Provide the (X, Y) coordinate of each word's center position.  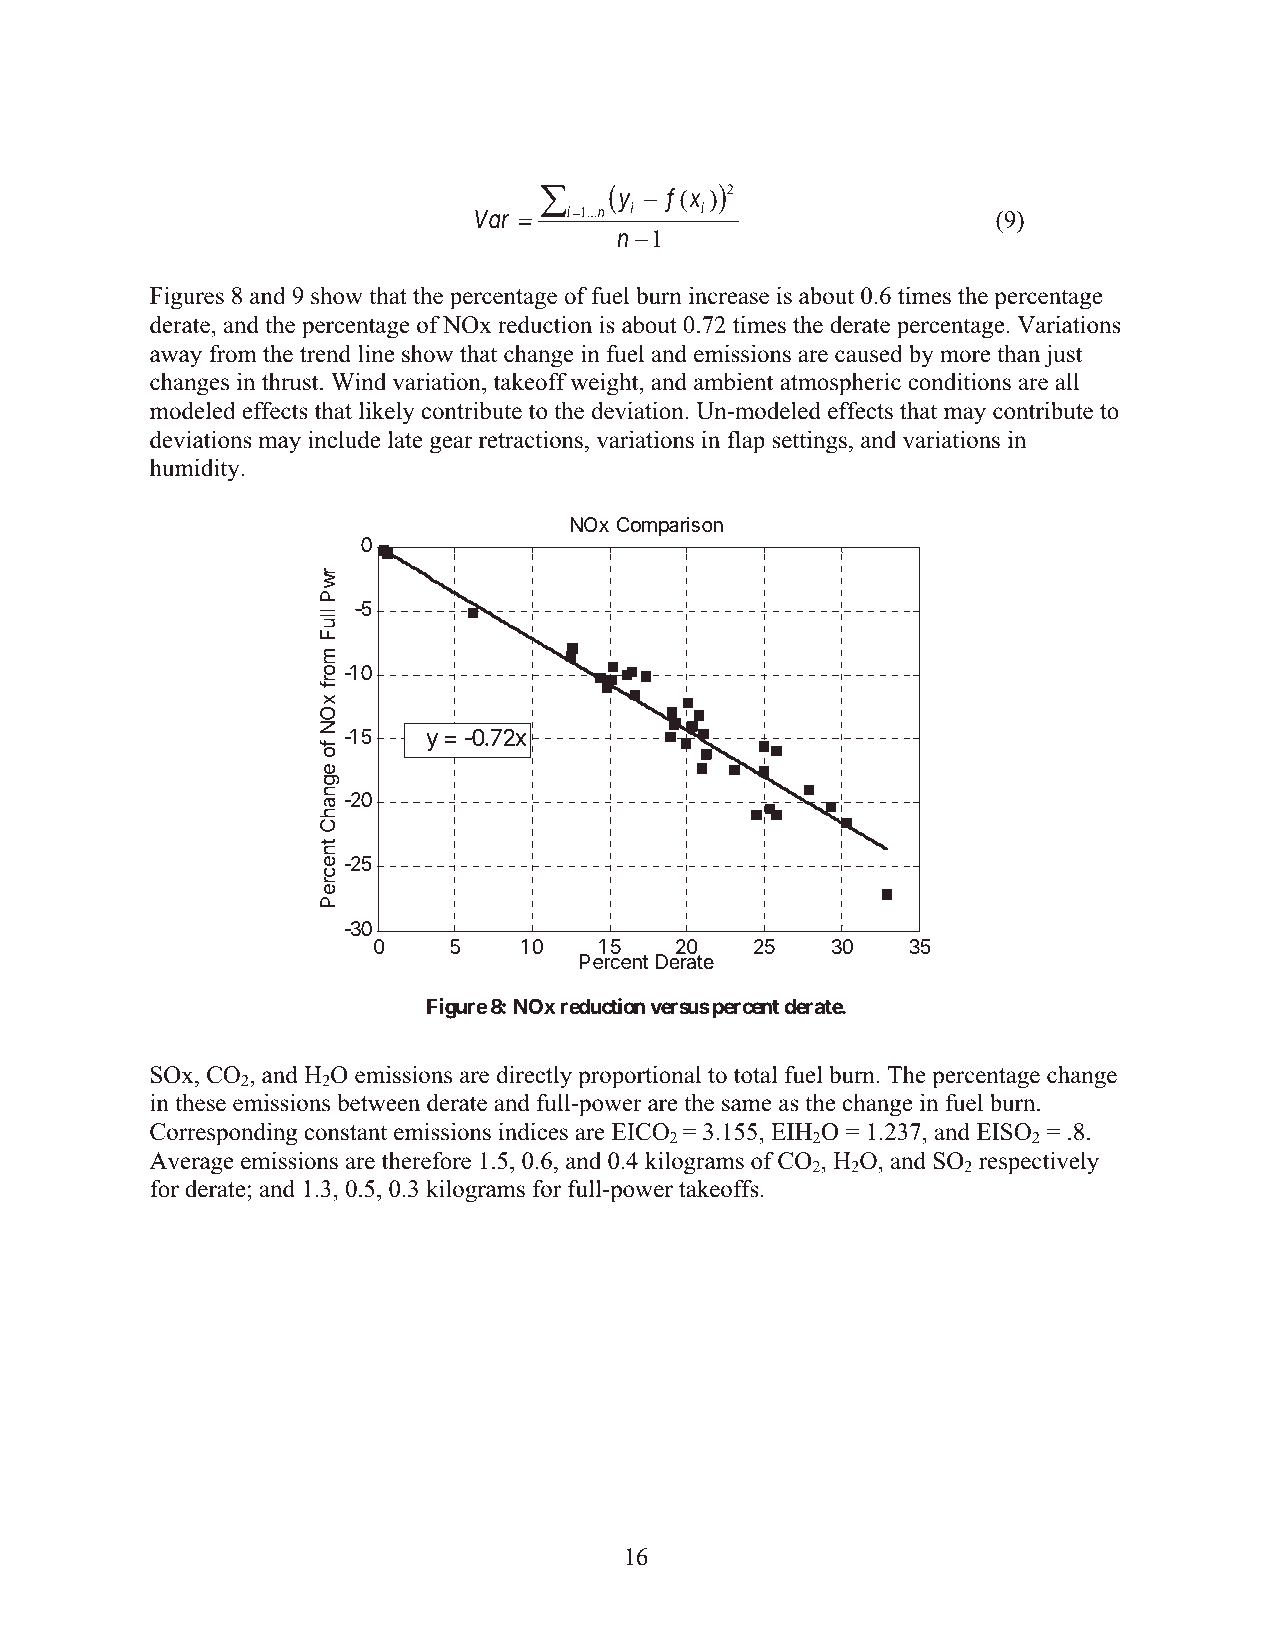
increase (729, 295)
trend (325, 353)
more (965, 356)
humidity (196, 470)
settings (809, 442)
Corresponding (223, 1134)
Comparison (670, 526)
